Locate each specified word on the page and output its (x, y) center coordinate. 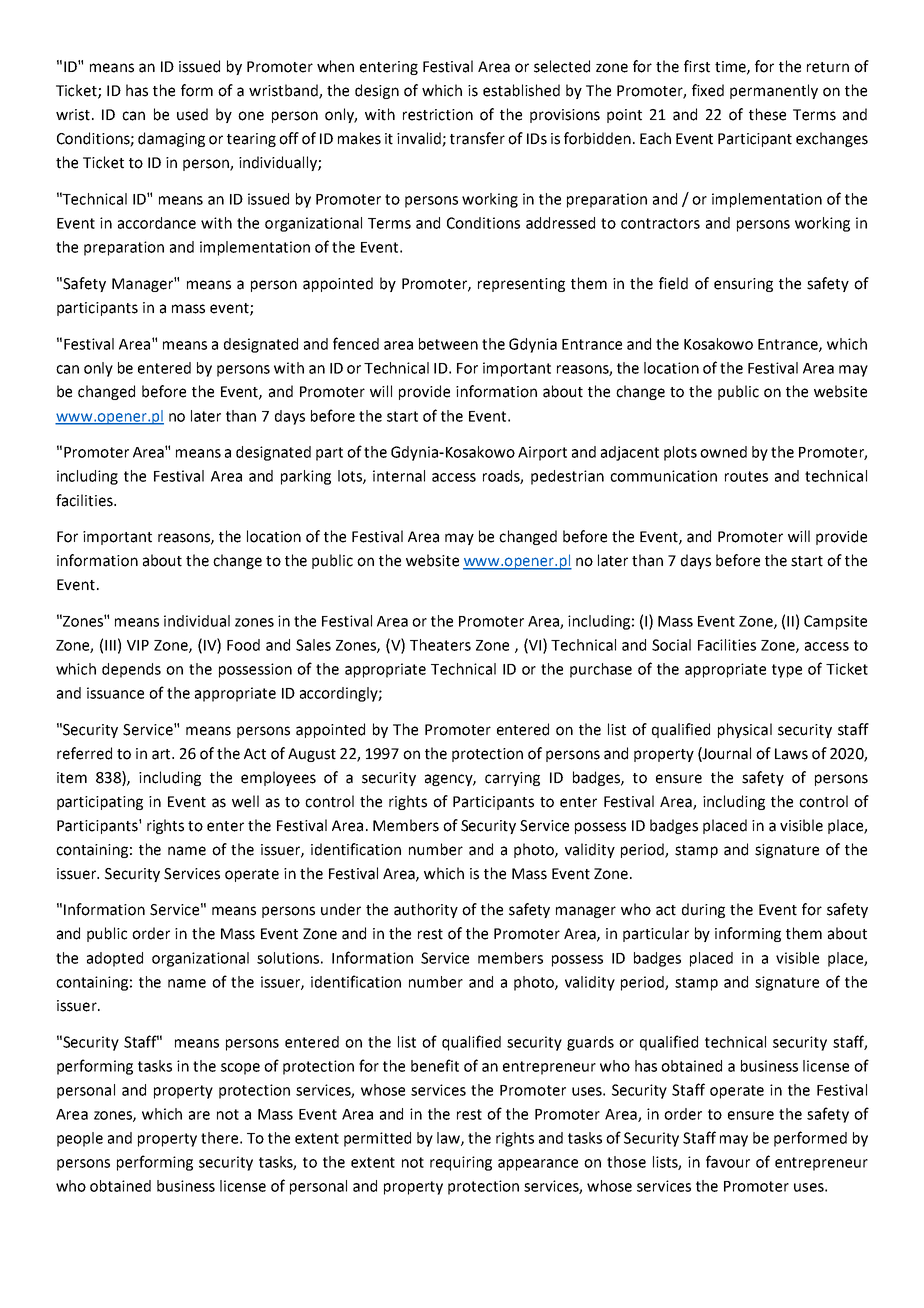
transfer (477, 138)
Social (671, 645)
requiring (461, 1163)
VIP (138, 645)
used (192, 114)
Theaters (440, 645)
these (767, 114)
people (80, 1139)
